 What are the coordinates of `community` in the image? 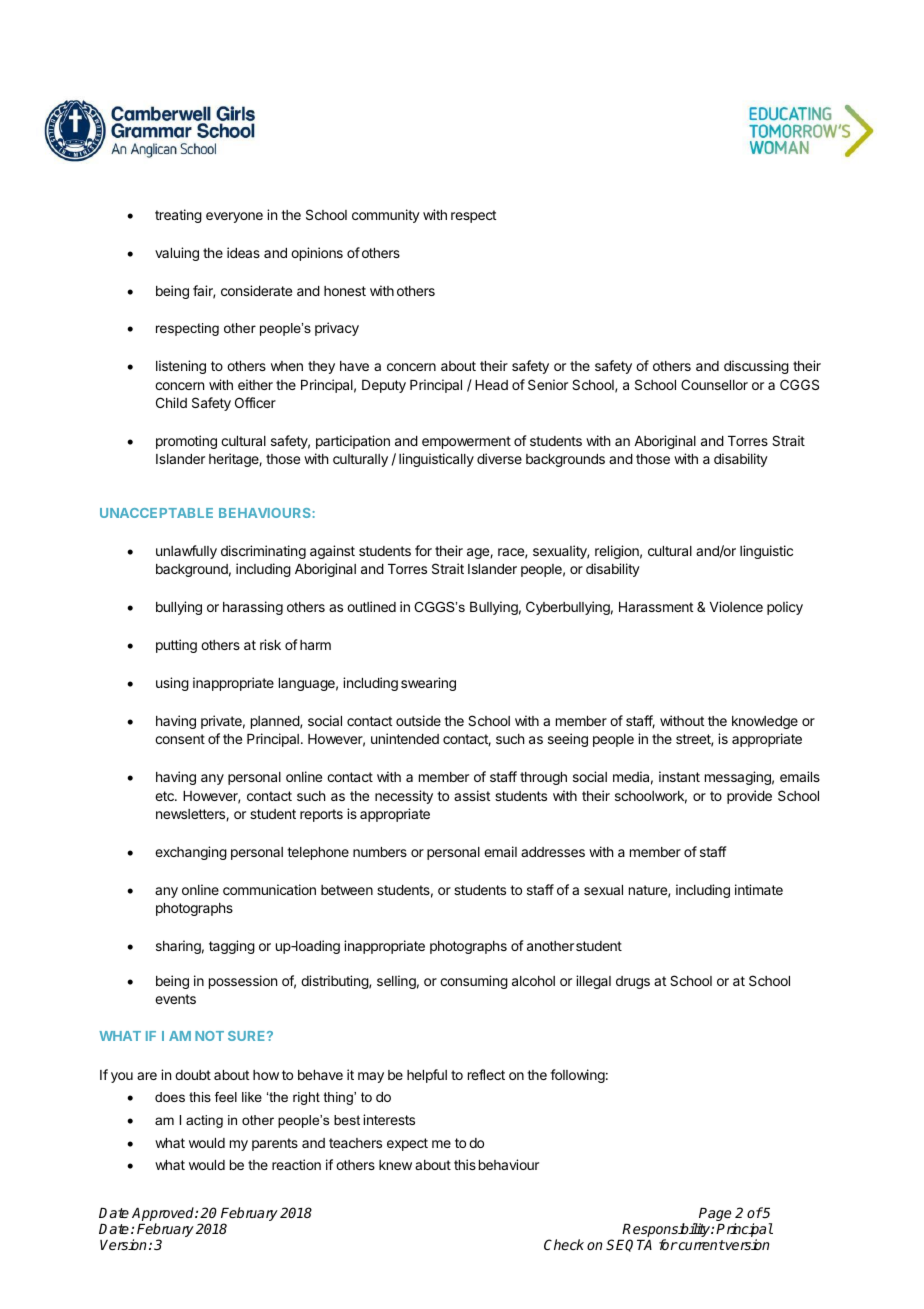 It's located at (386, 216).
